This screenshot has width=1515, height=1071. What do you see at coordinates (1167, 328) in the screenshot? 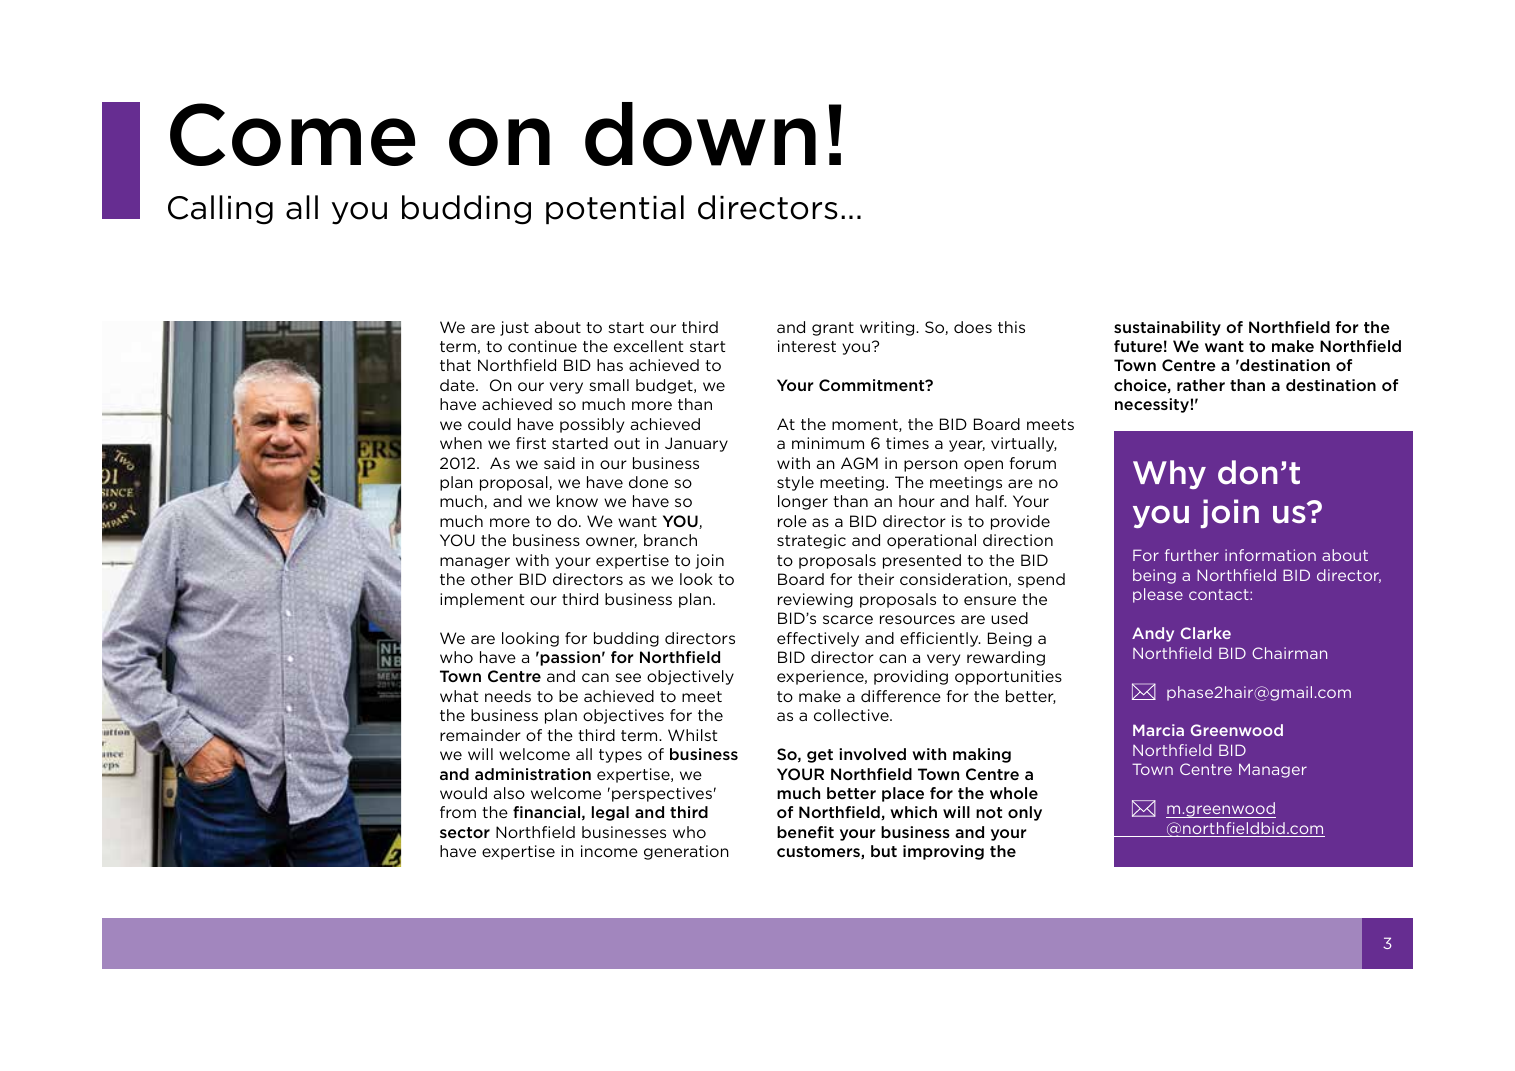
I see `sustainability` at bounding box center [1167, 328].
